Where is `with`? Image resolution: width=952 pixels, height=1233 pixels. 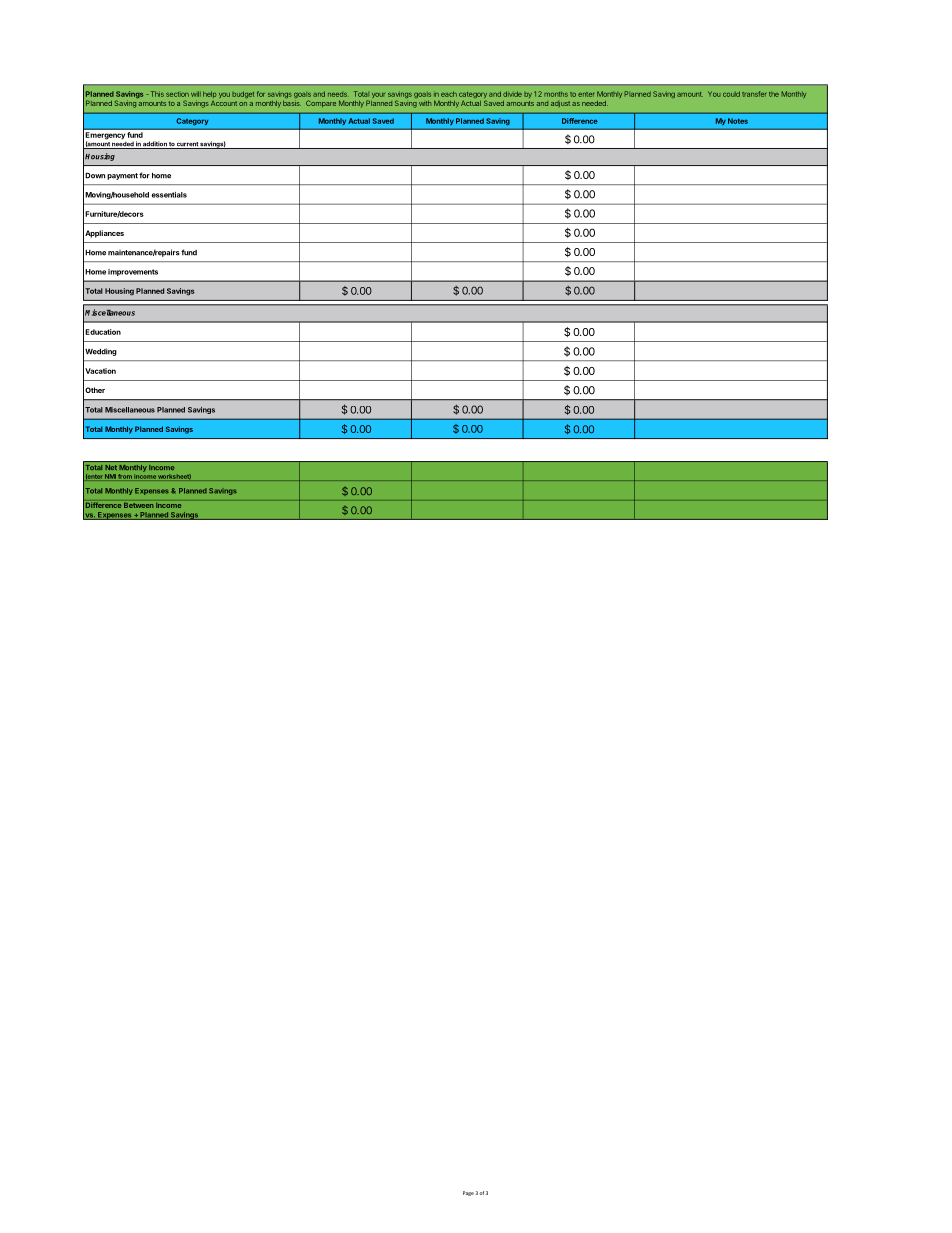
with is located at coordinates (425, 103).
